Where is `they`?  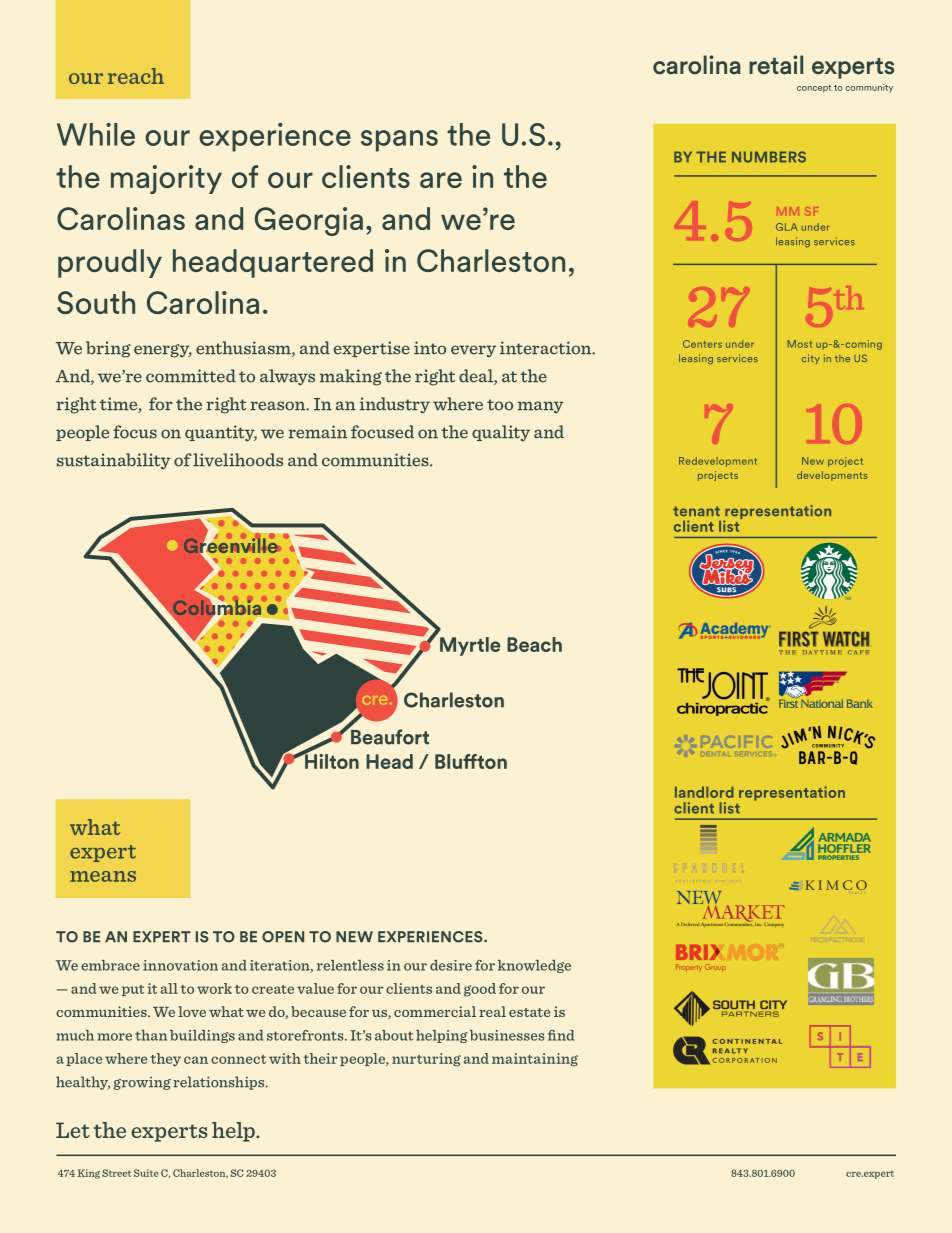
they is located at coordinates (166, 1059).
